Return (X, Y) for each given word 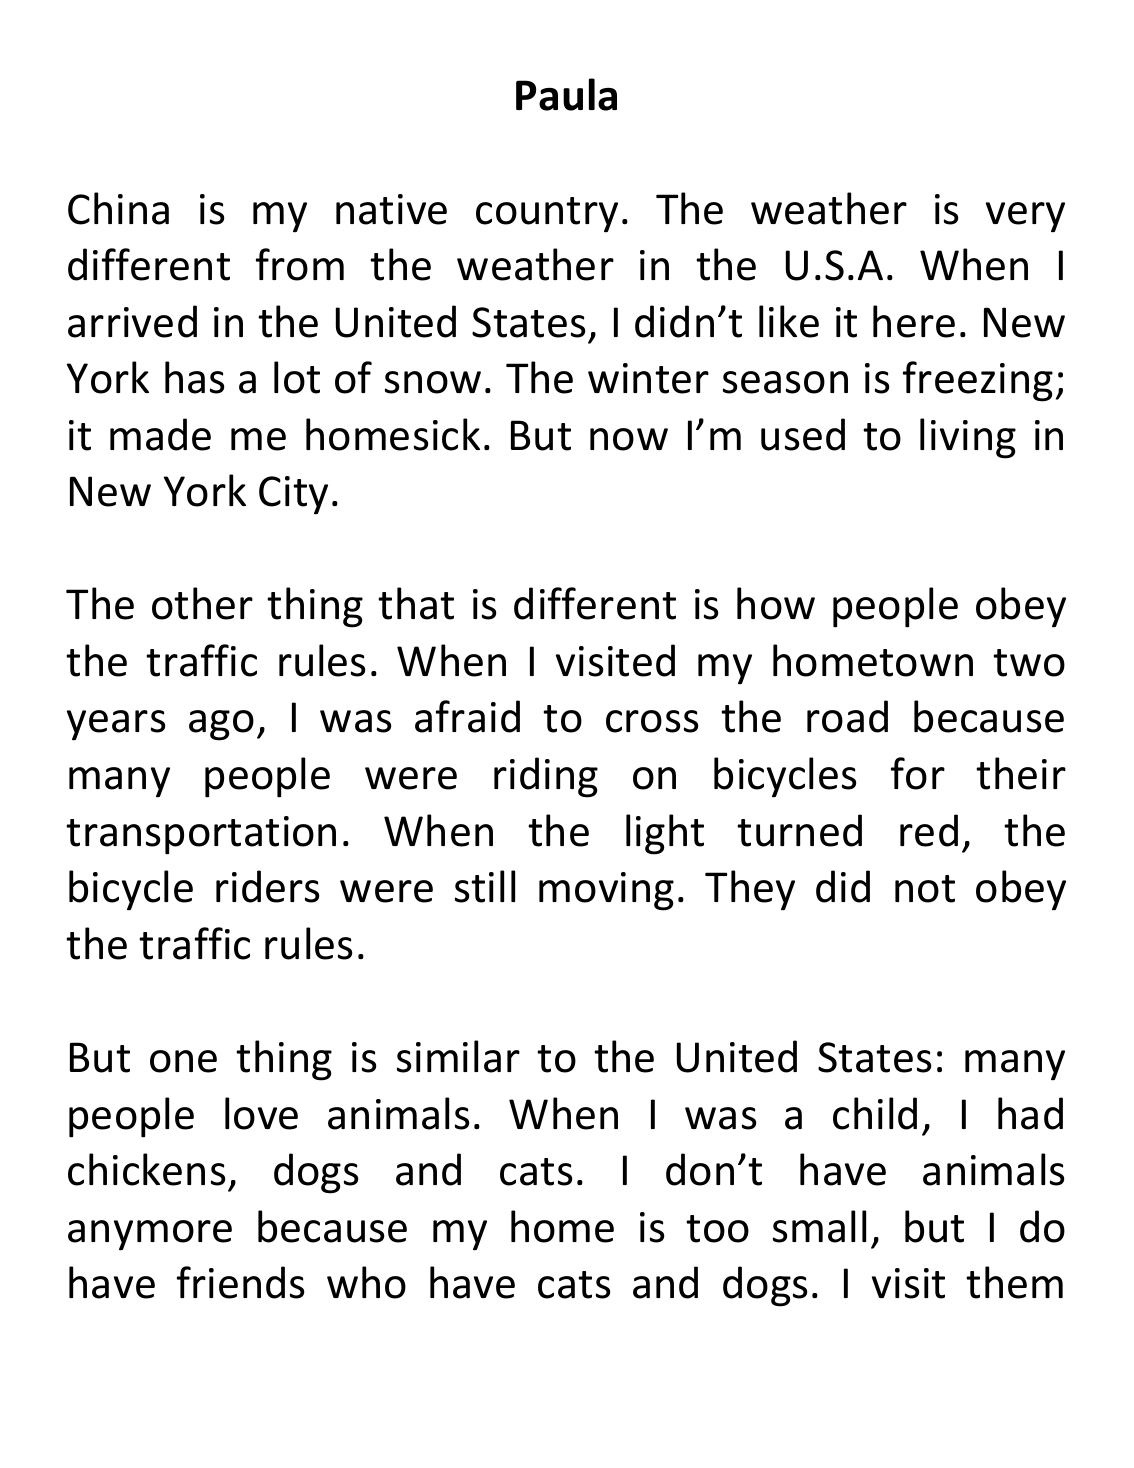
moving (606, 891)
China (118, 208)
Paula (566, 94)
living (968, 438)
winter (648, 378)
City (293, 495)
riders (267, 886)
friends (240, 1282)
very (1025, 217)
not (925, 889)
